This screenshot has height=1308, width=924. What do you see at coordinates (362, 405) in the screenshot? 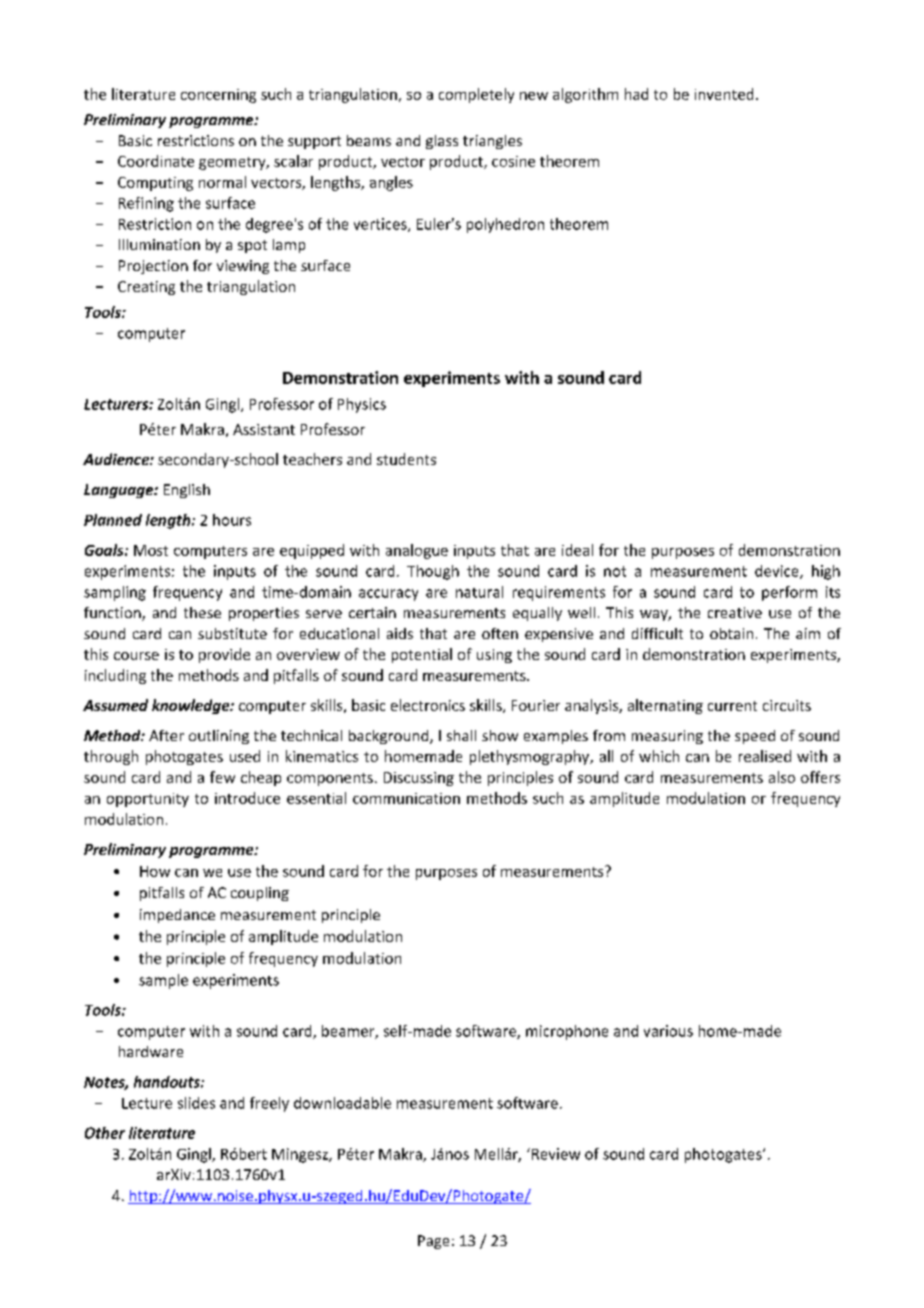
I see `Physics` at bounding box center [362, 405].
